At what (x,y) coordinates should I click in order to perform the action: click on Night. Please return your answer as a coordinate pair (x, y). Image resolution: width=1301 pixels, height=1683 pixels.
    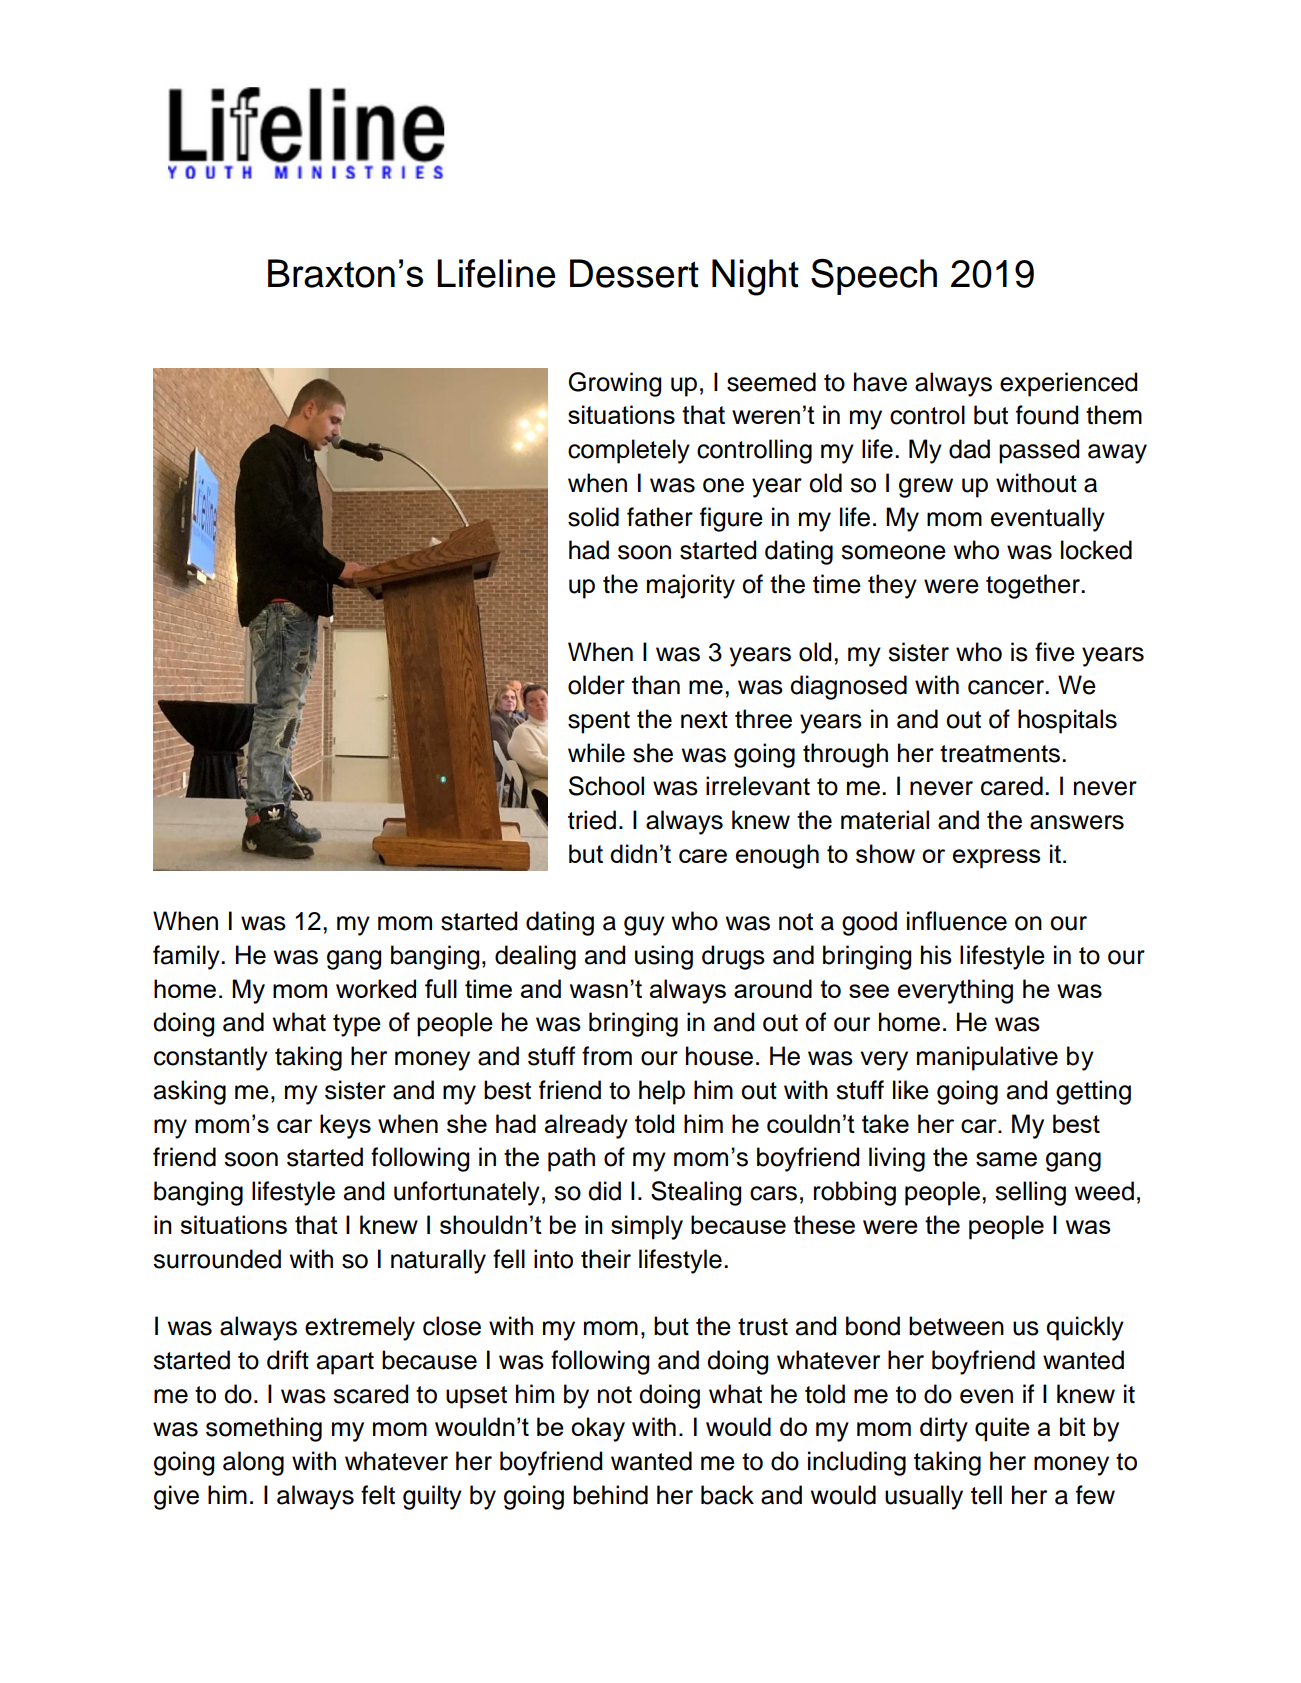
    Looking at the image, I should click on (755, 277).
